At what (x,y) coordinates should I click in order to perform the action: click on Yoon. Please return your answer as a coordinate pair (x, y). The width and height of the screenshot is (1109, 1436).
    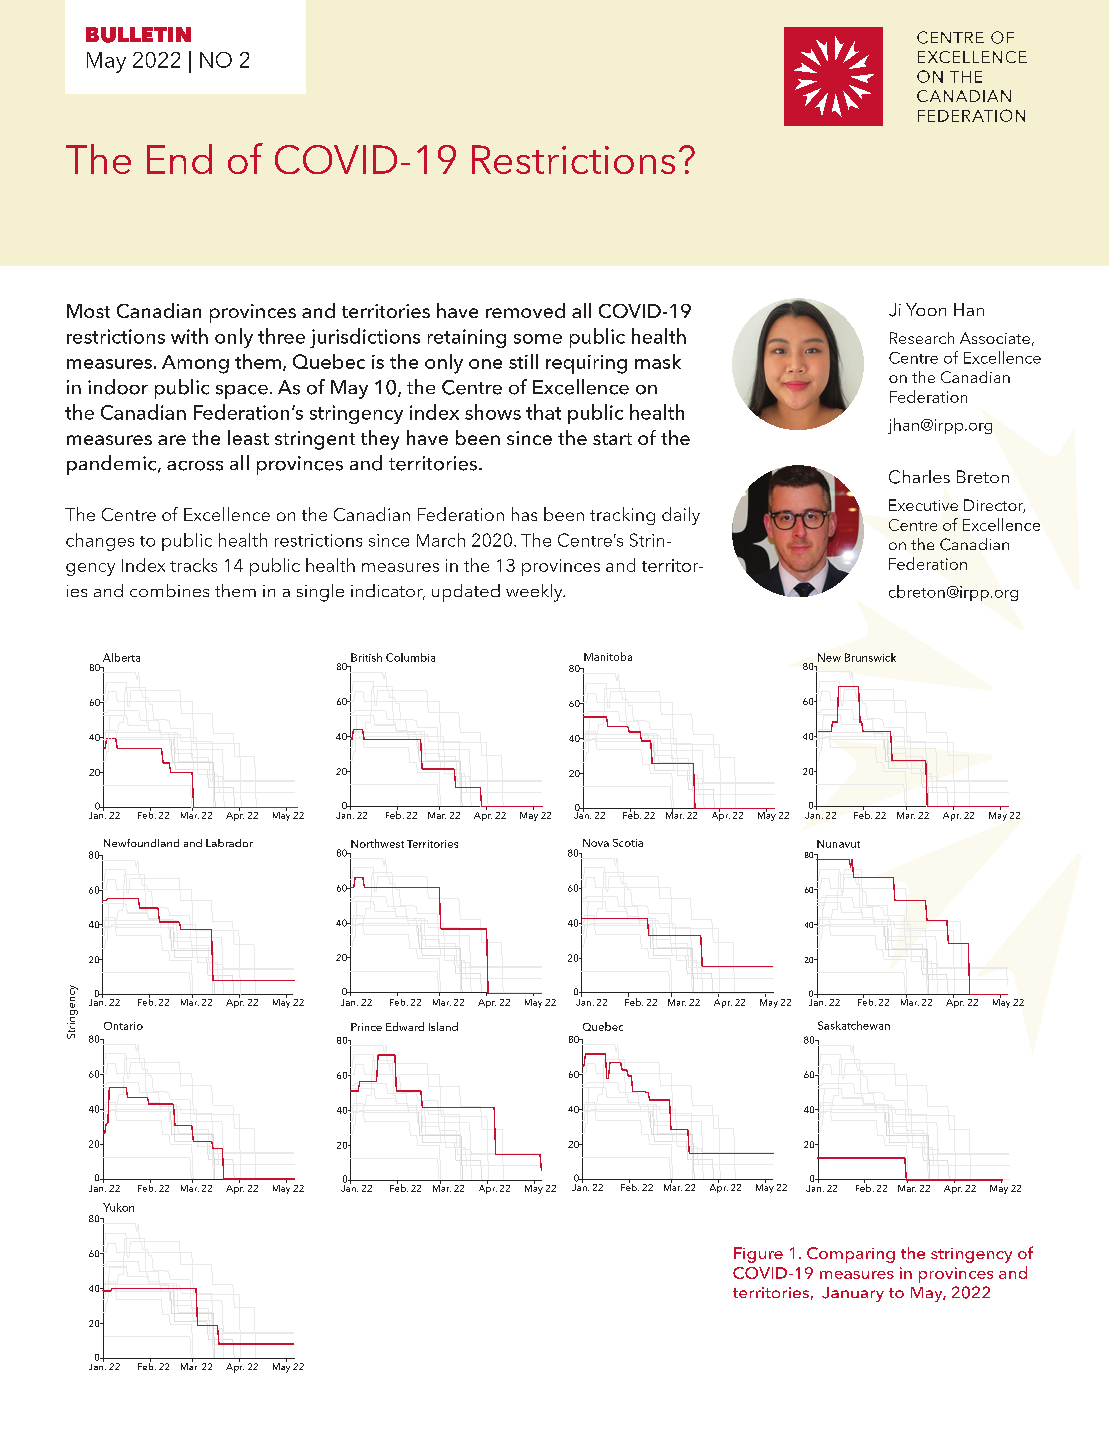
    Looking at the image, I should click on (926, 309).
